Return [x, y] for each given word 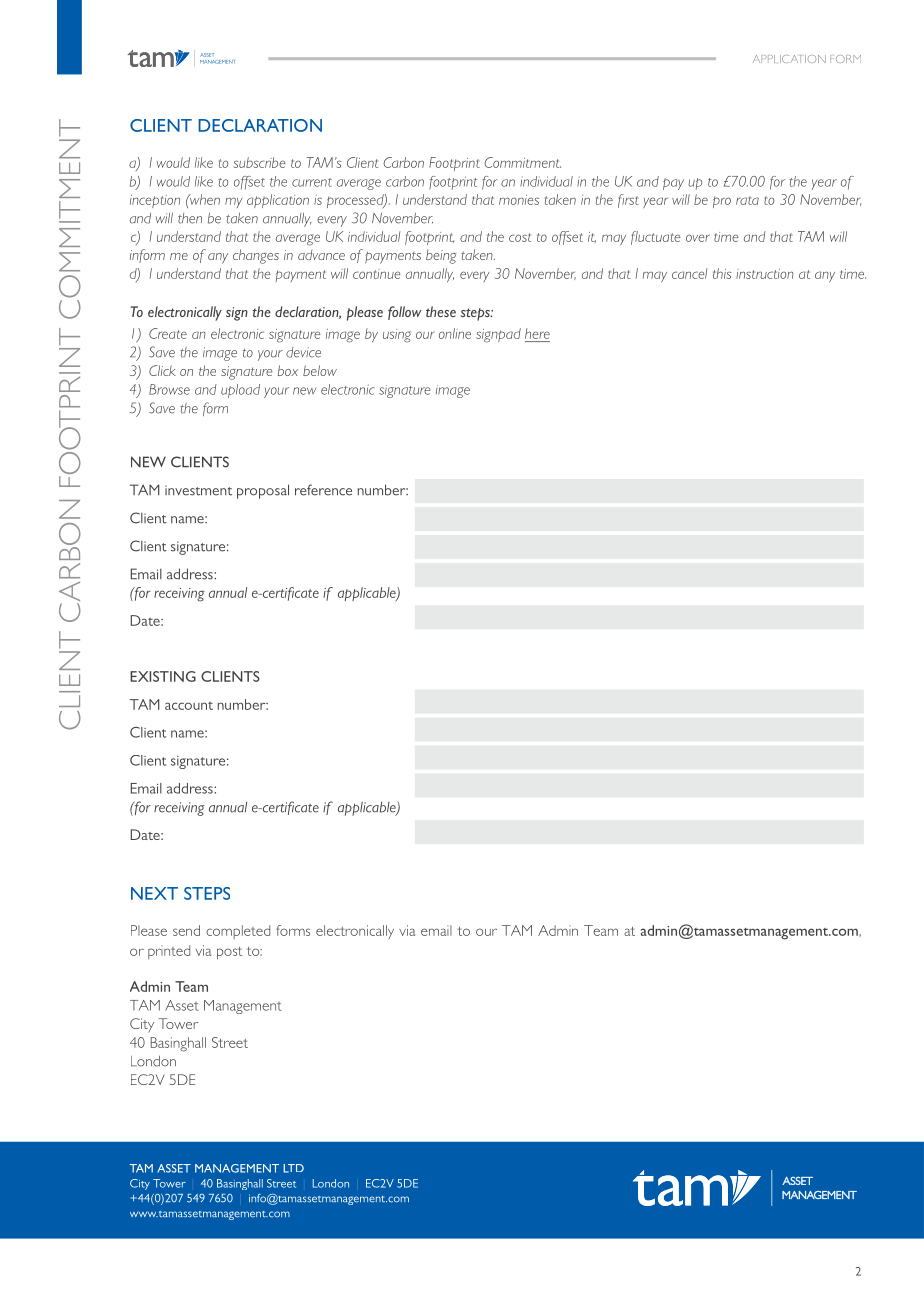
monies [519, 200]
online [455, 333]
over [698, 238]
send [186, 930]
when [204, 199]
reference [323, 490]
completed [238, 932]
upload [240, 391]
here [537, 333]
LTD [293, 1168]
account [189, 705]
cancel [690, 273]
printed [169, 952]
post [229, 953]
